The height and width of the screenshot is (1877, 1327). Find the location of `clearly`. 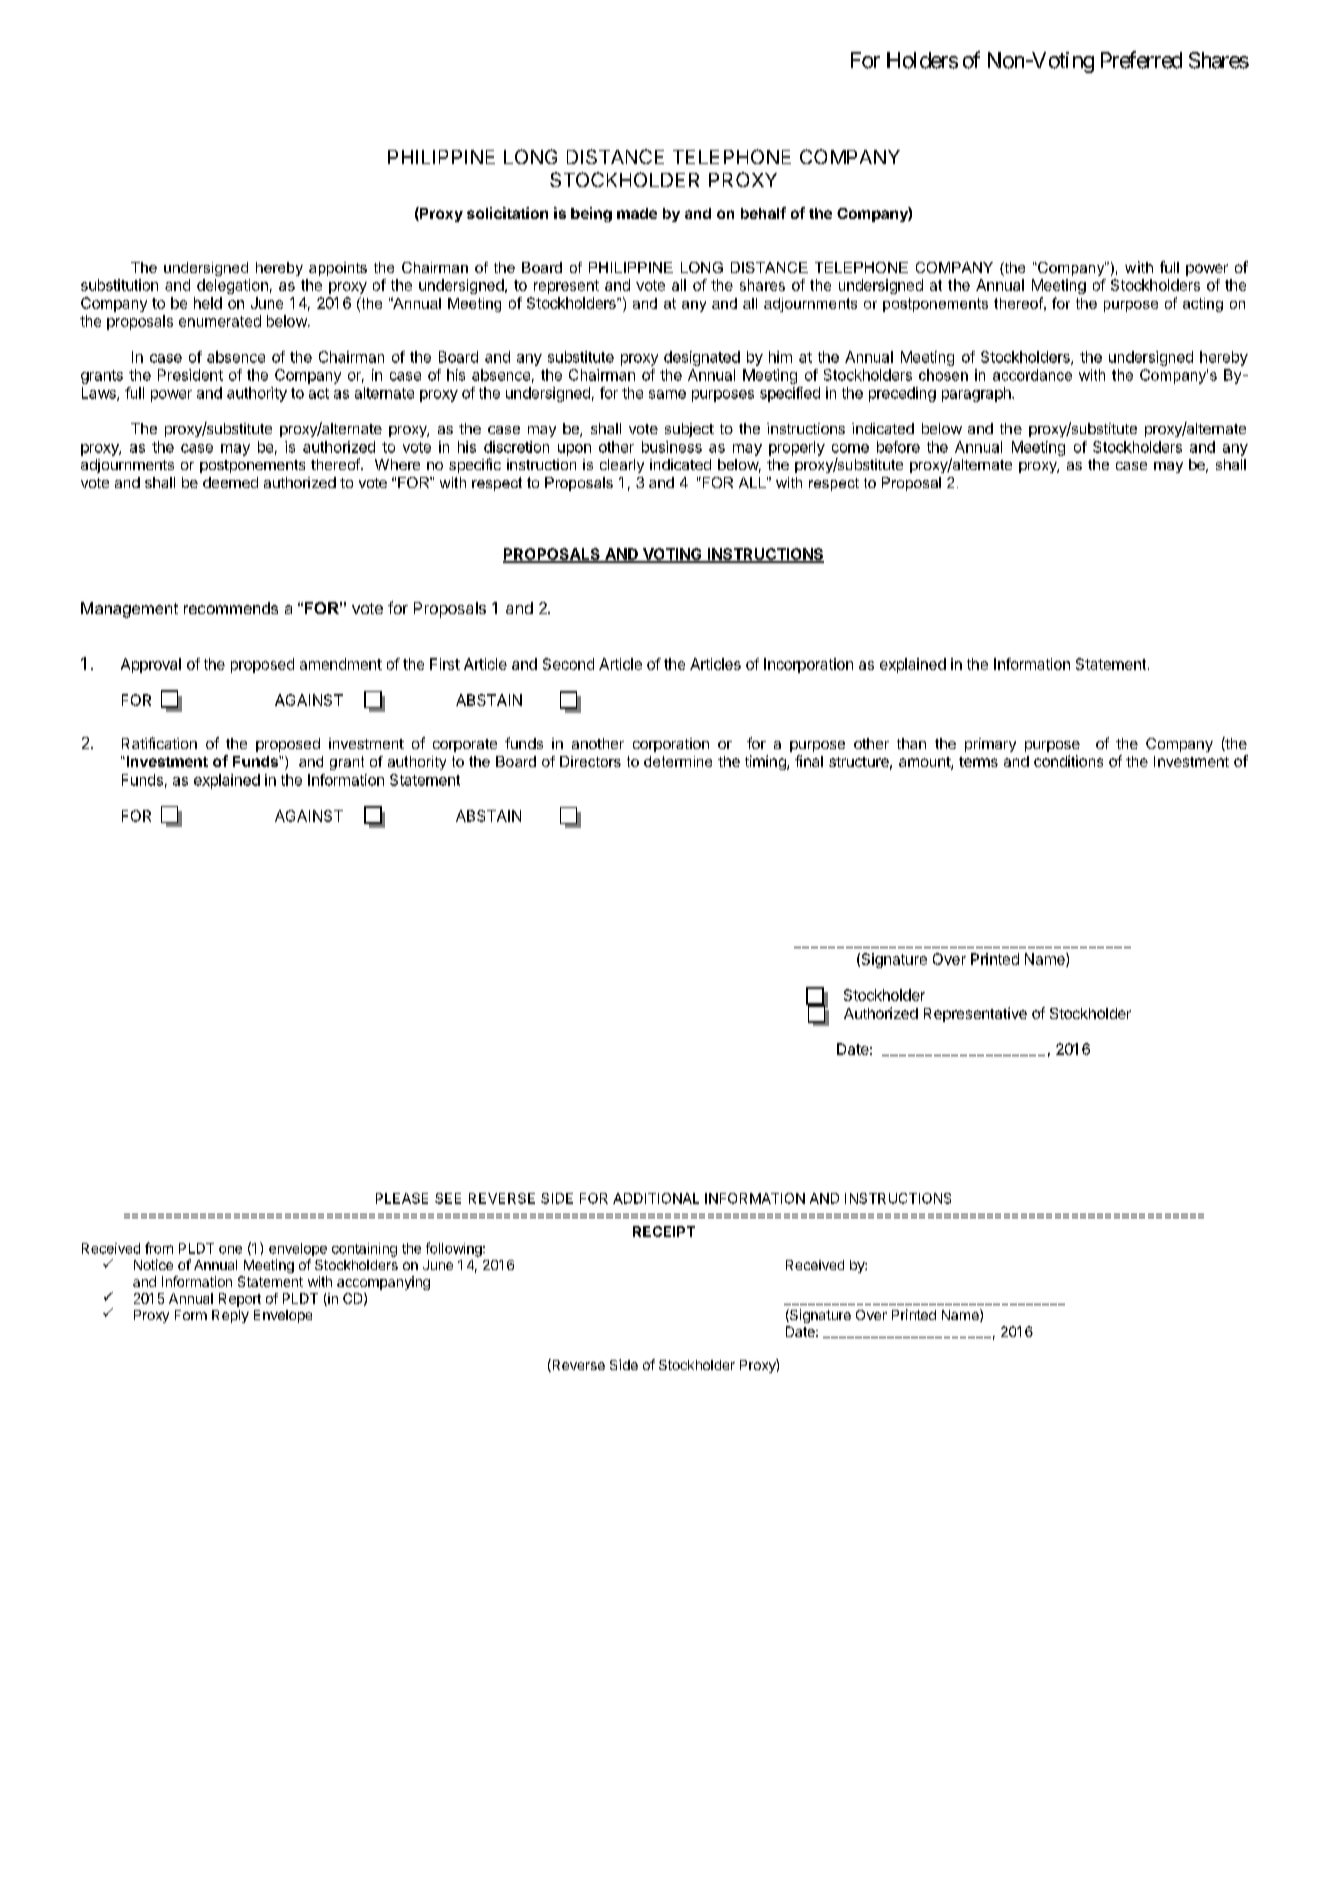

clearly is located at coordinates (622, 466).
